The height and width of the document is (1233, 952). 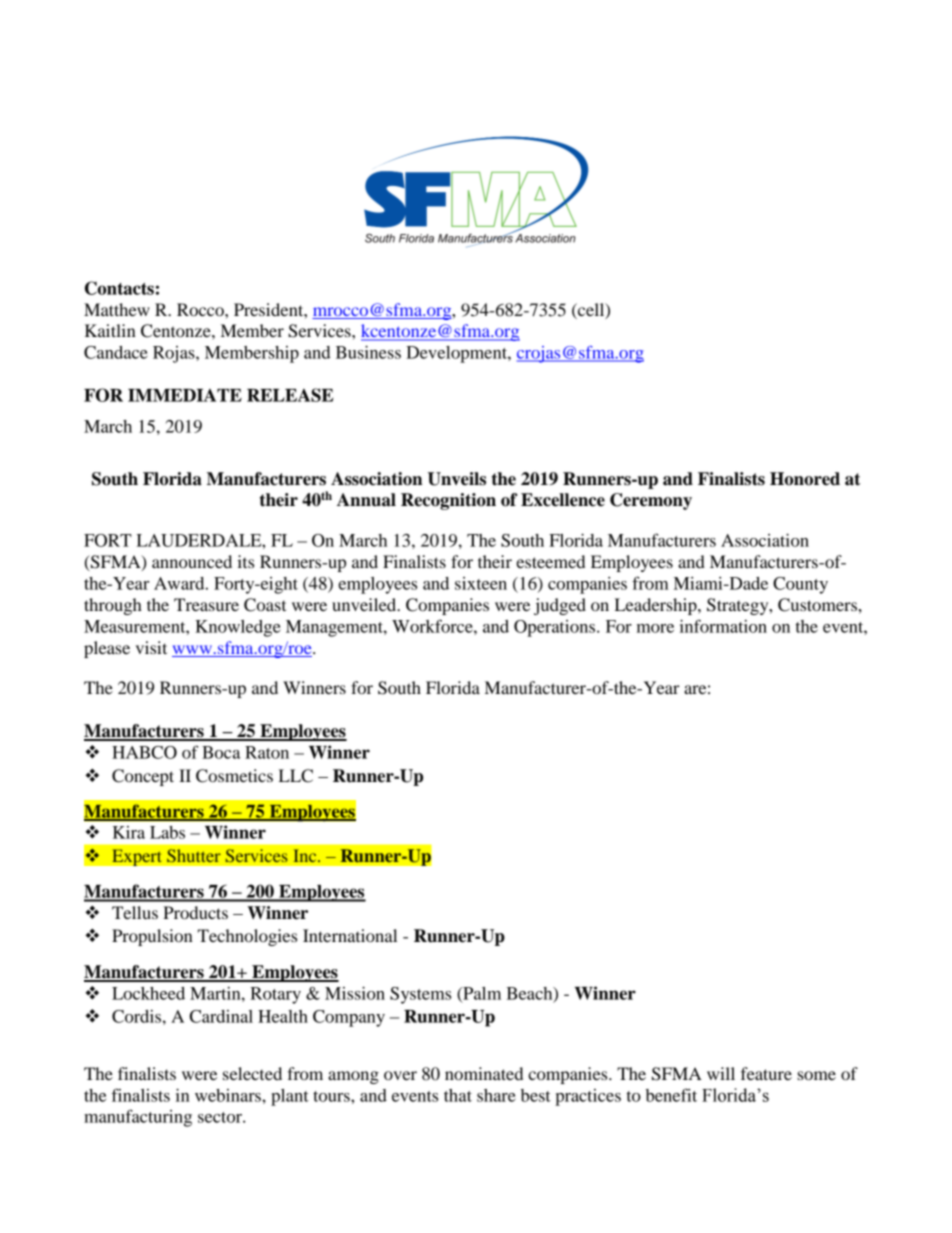 I want to click on information, so click(x=723, y=626).
